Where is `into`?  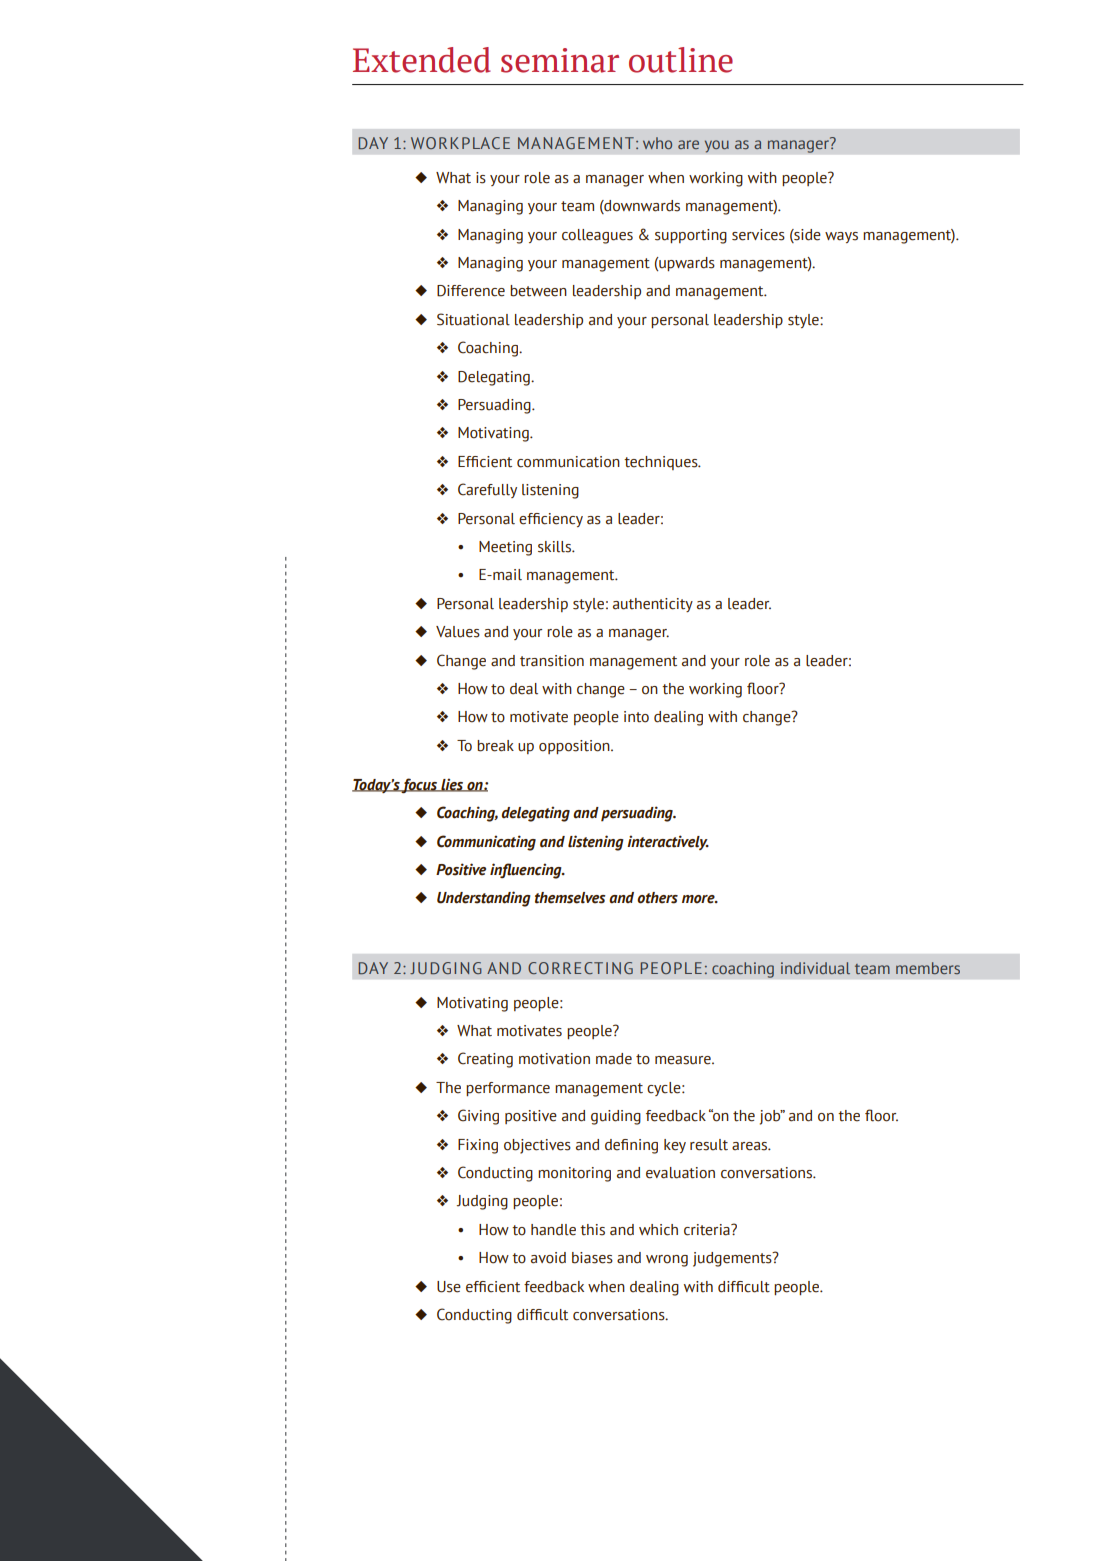 into is located at coordinates (636, 717).
